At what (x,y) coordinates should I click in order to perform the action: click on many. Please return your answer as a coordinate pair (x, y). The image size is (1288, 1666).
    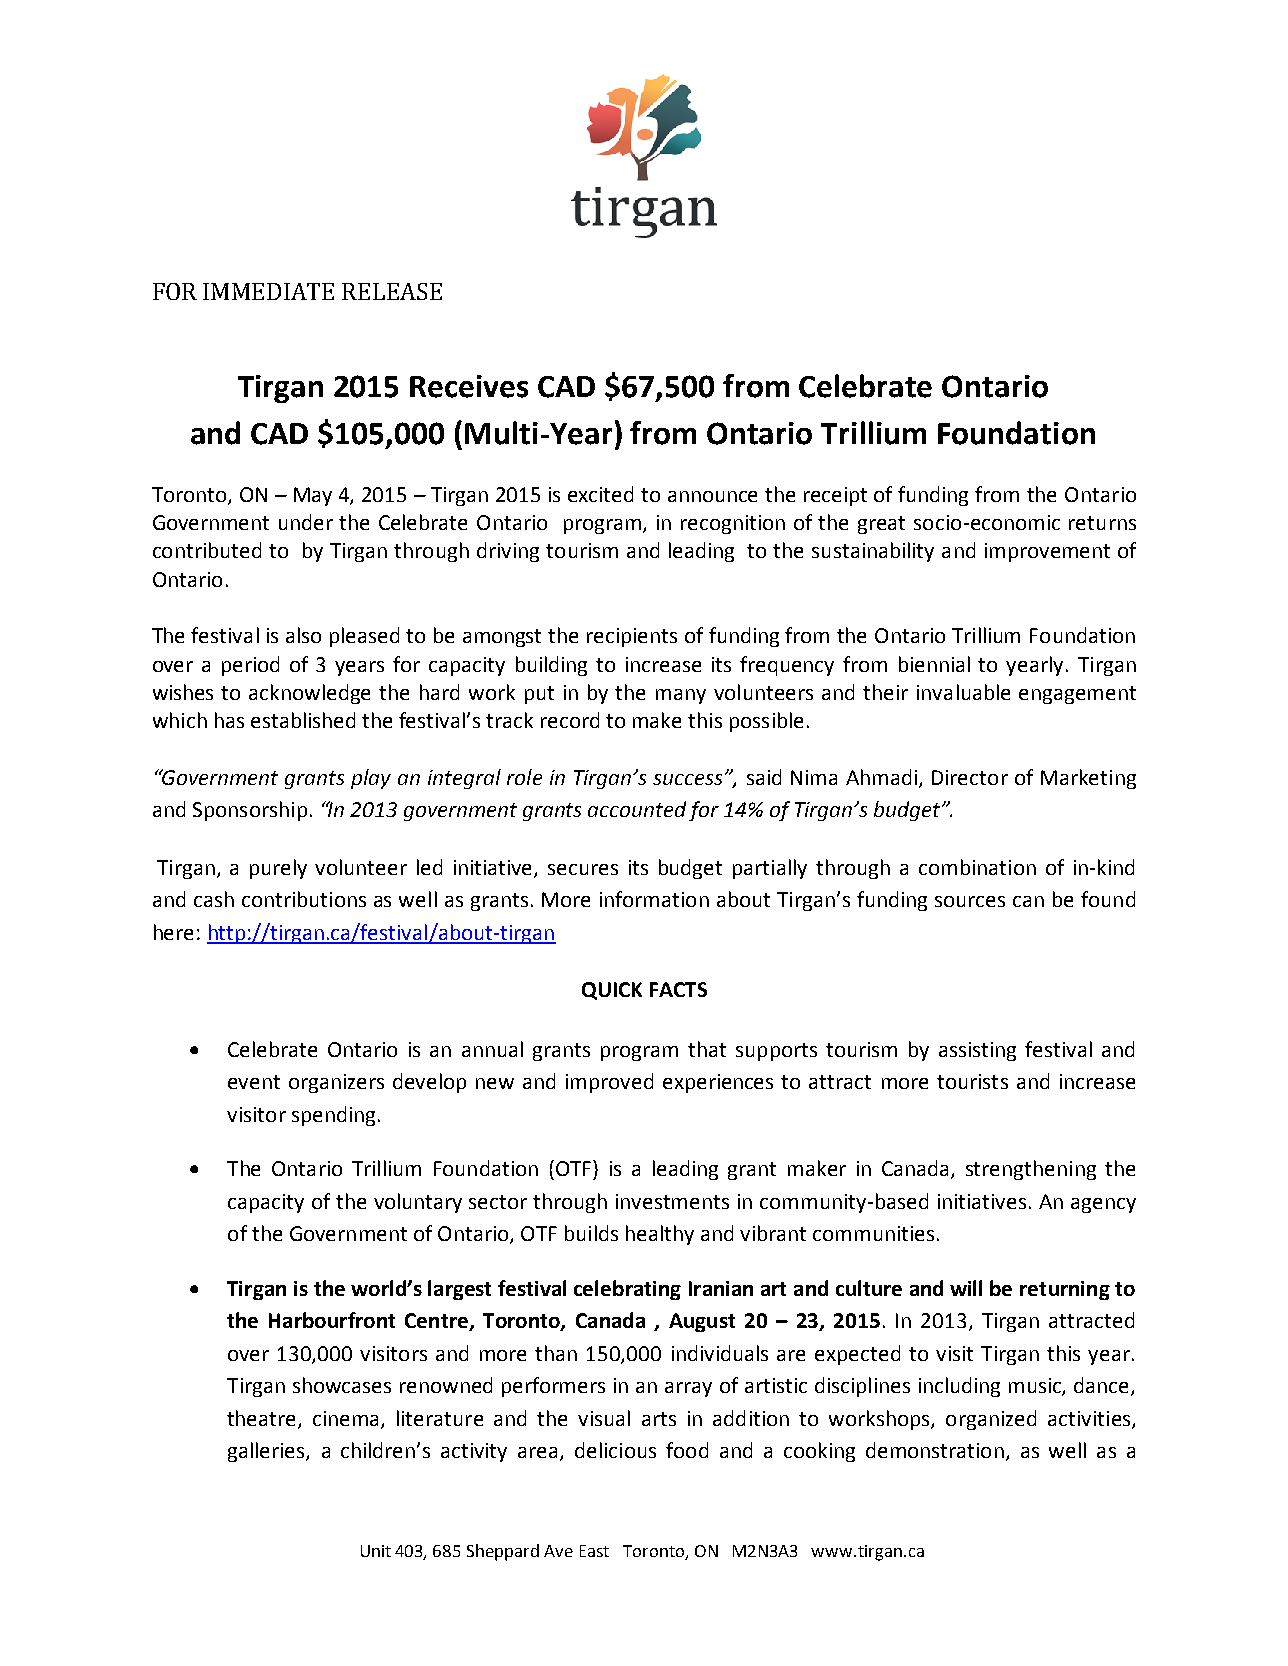
    Looking at the image, I should click on (681, 696).
